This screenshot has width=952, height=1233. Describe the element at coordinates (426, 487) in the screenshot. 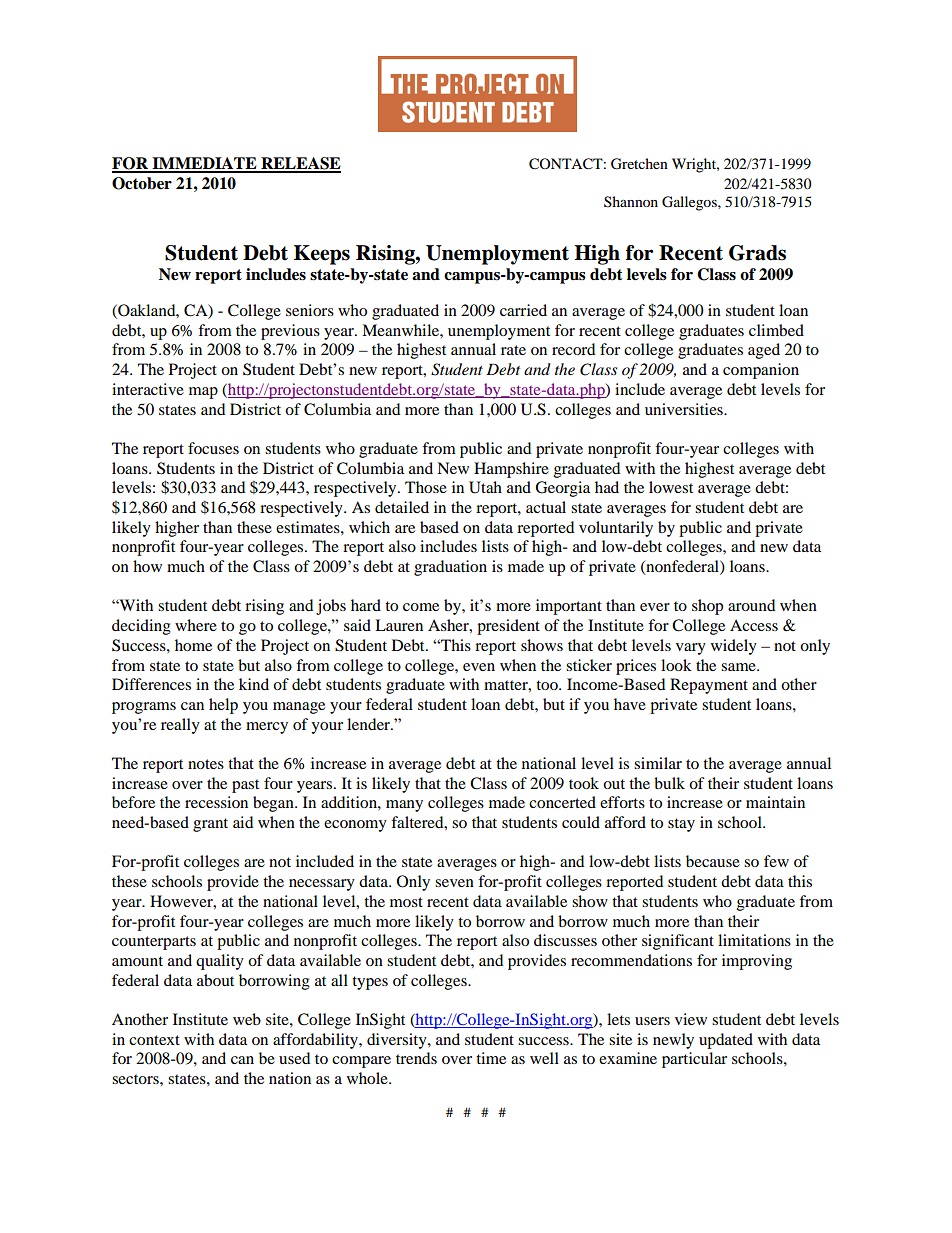

I see `Those` at that location.
